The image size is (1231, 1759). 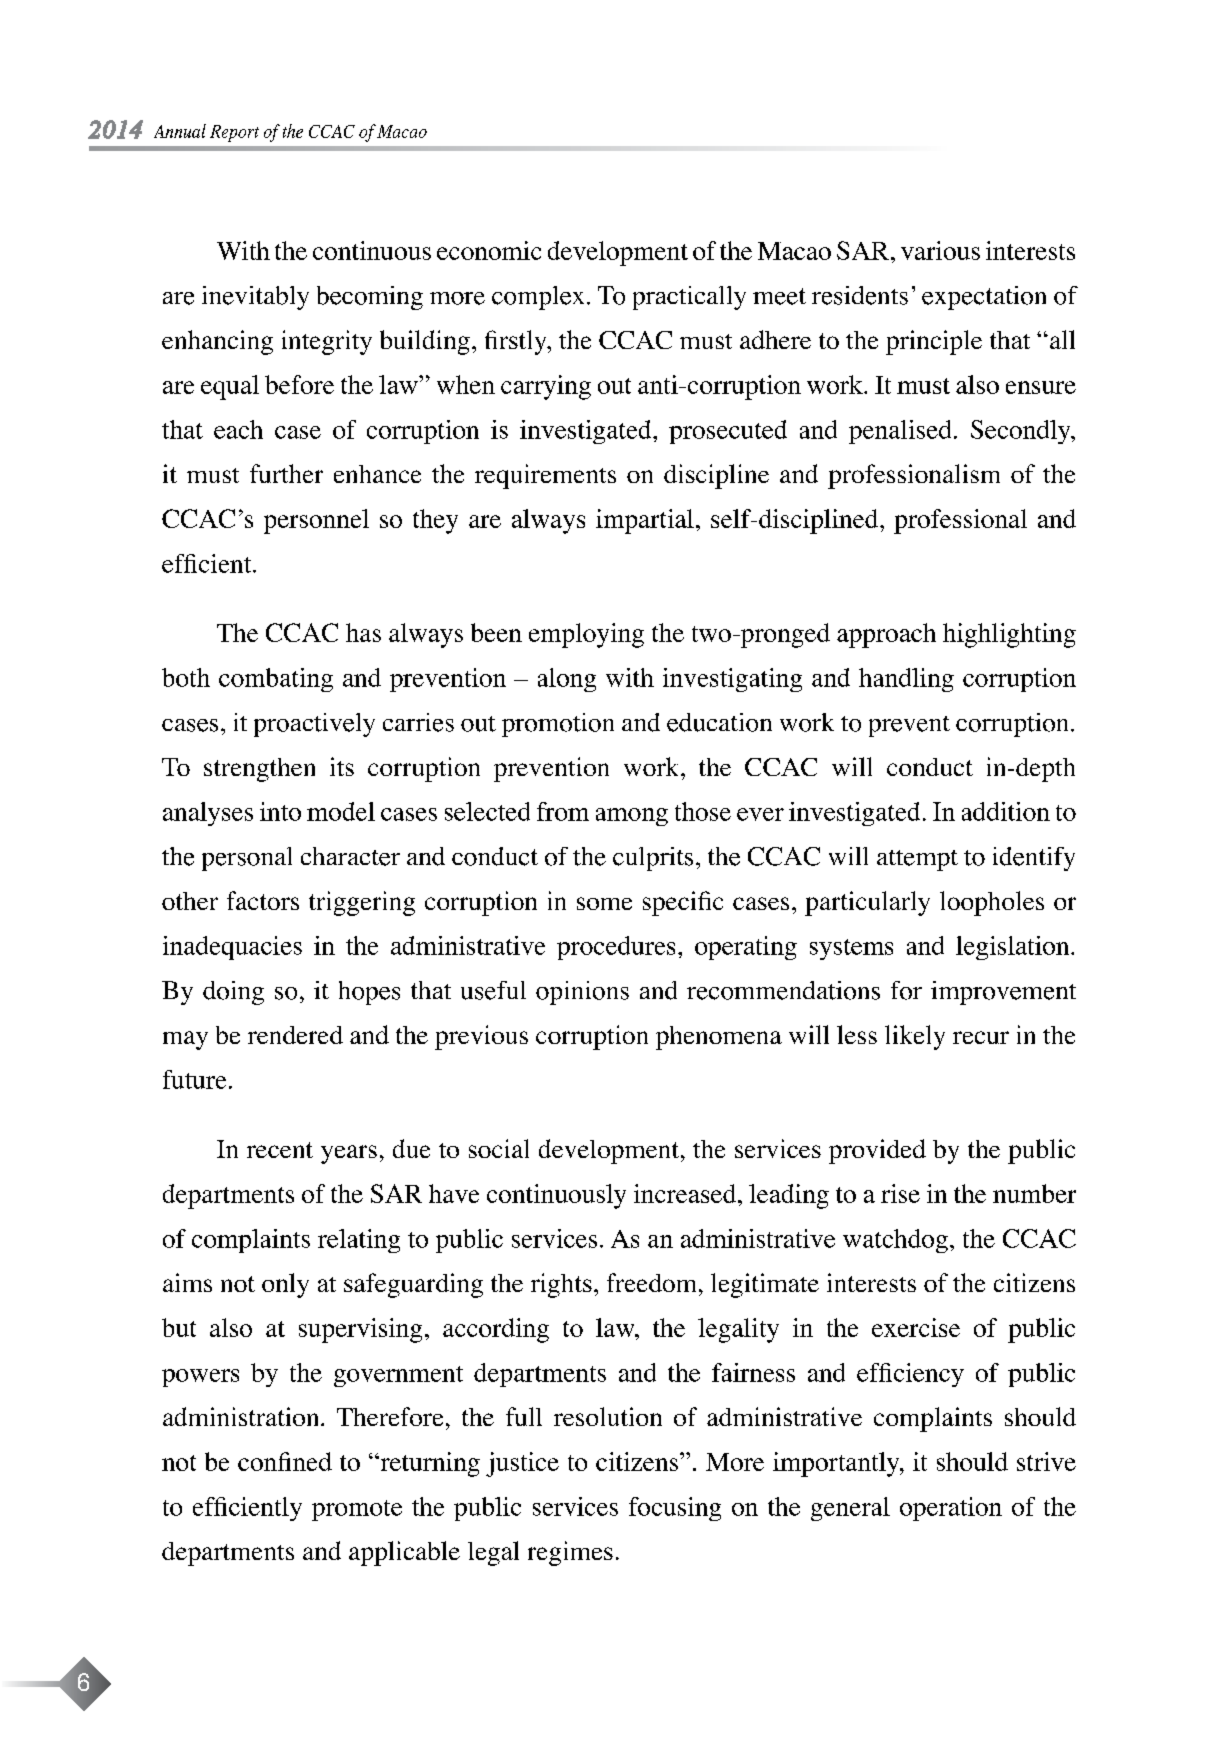 I want to click on expectation, so click(x=984, y=298).
